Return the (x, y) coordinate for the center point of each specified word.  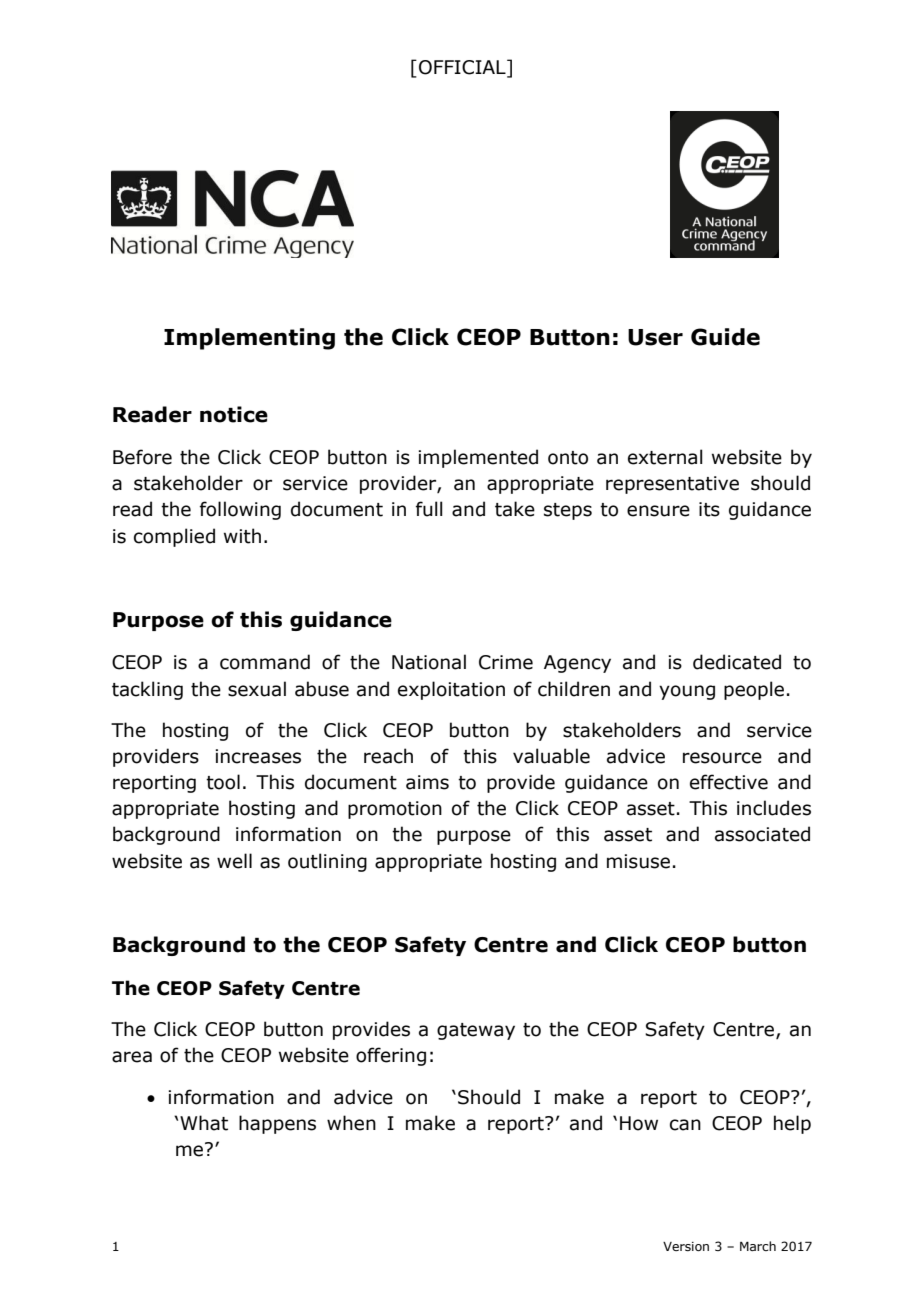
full (429, 509)
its (709, 509)
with (242, 536)
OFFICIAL (463, 67)
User (655, 337)
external (665, 457)
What (204, 1123)
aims (427, 782)
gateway (476, 1031)
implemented (478, 458)
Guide (725, 337)
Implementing (249, 339)
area (132, 1057)
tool (223, 782)
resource (722, 758)
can (685, 1125)
